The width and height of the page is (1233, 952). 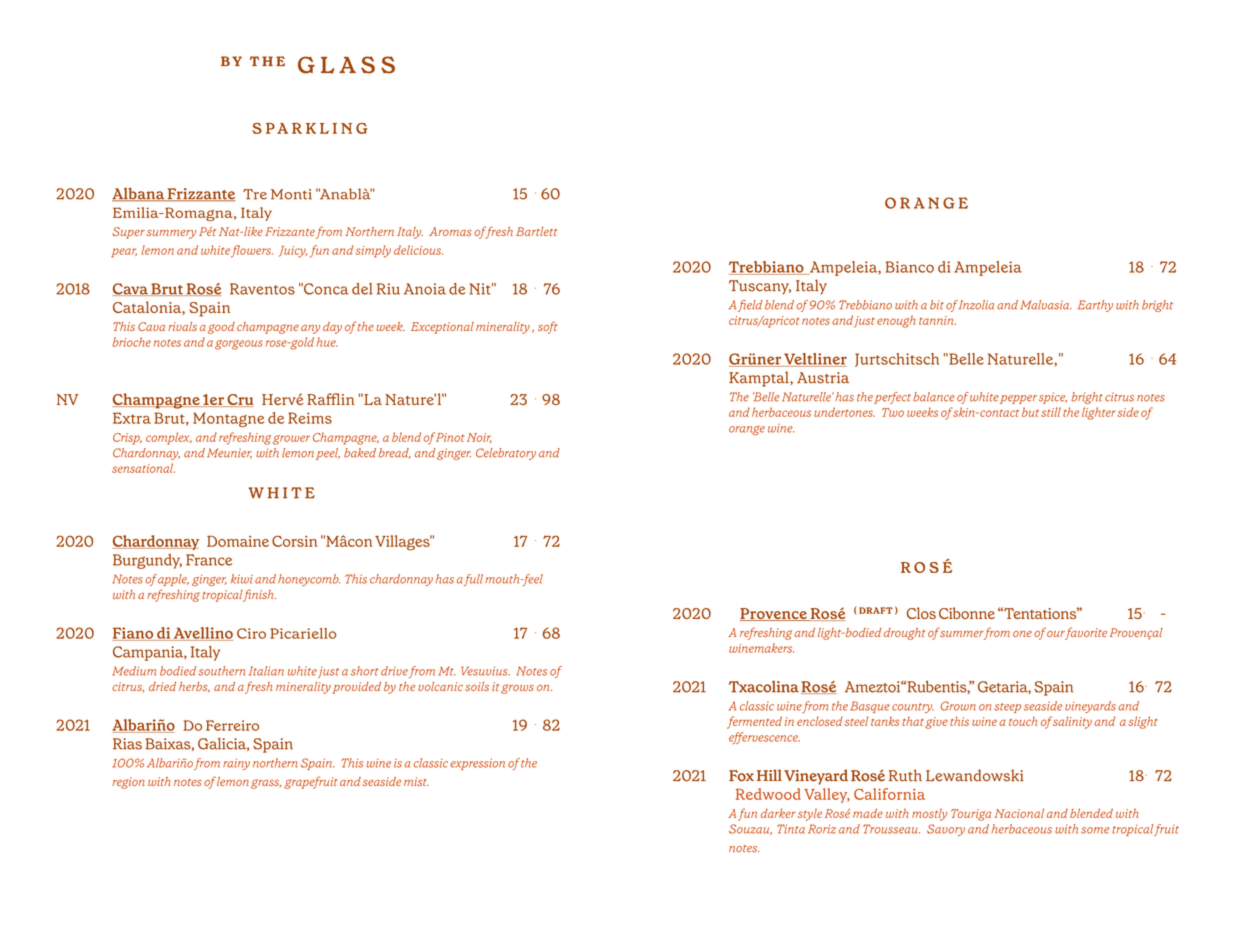 I want to click on soft, so click(x=548, y=327).
